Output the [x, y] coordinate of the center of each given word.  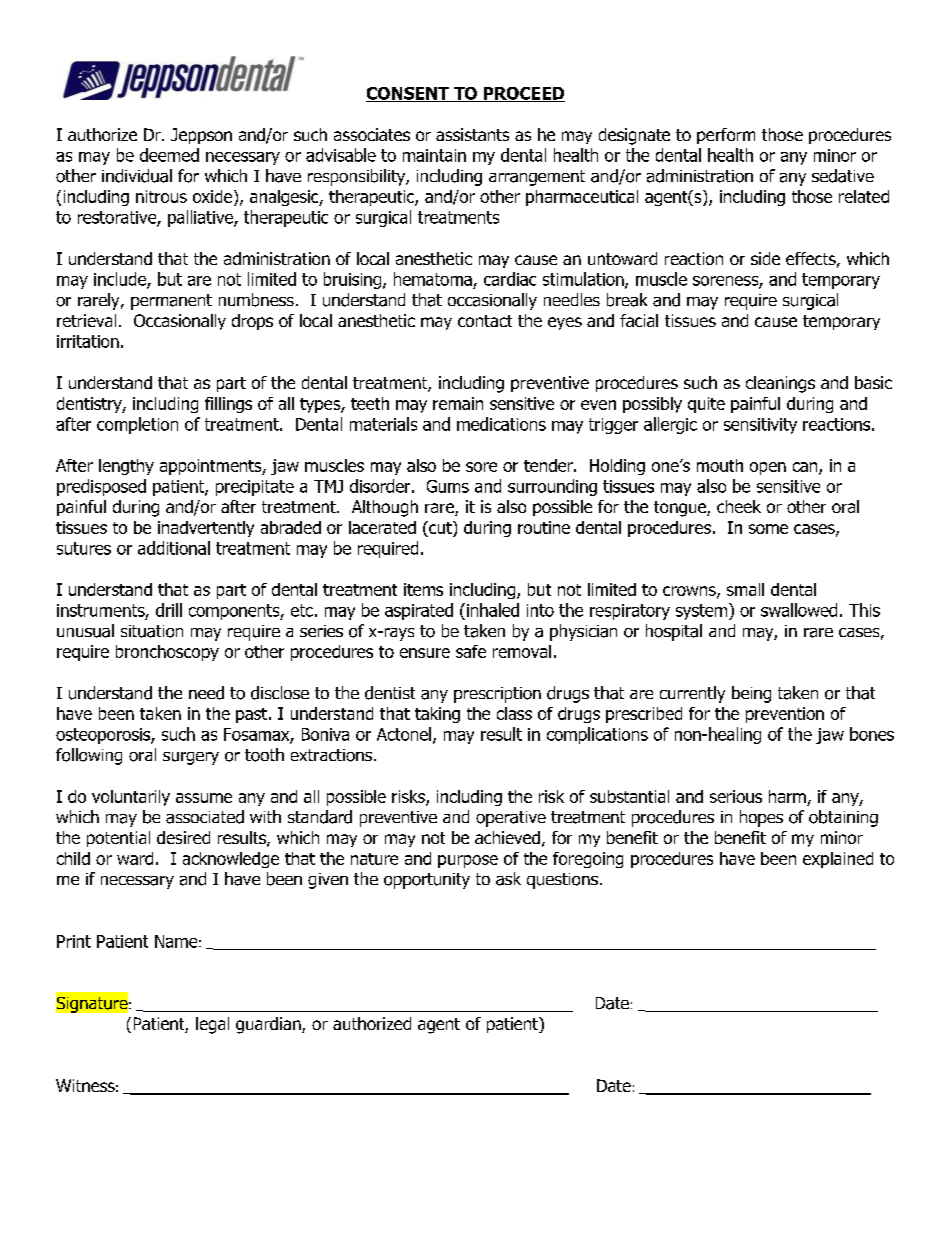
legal [212, 1025]
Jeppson [201, 136]
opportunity [427, 881]
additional [174, 548]
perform [726, 136]
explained [838, 860]
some [768, 529]
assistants [472, 134]
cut [440, 529]
